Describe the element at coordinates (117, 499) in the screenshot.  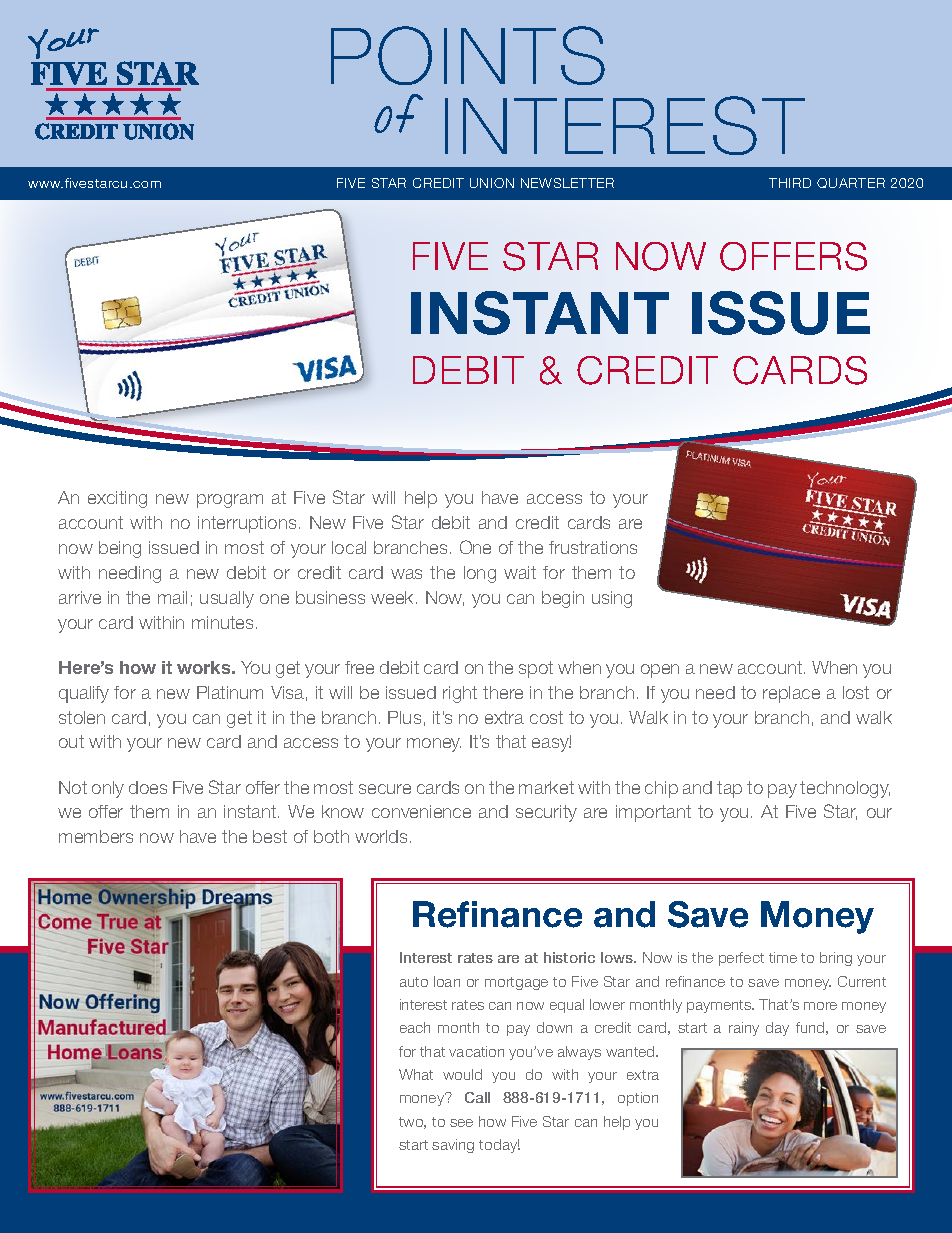
I see `exciting` at that location.
